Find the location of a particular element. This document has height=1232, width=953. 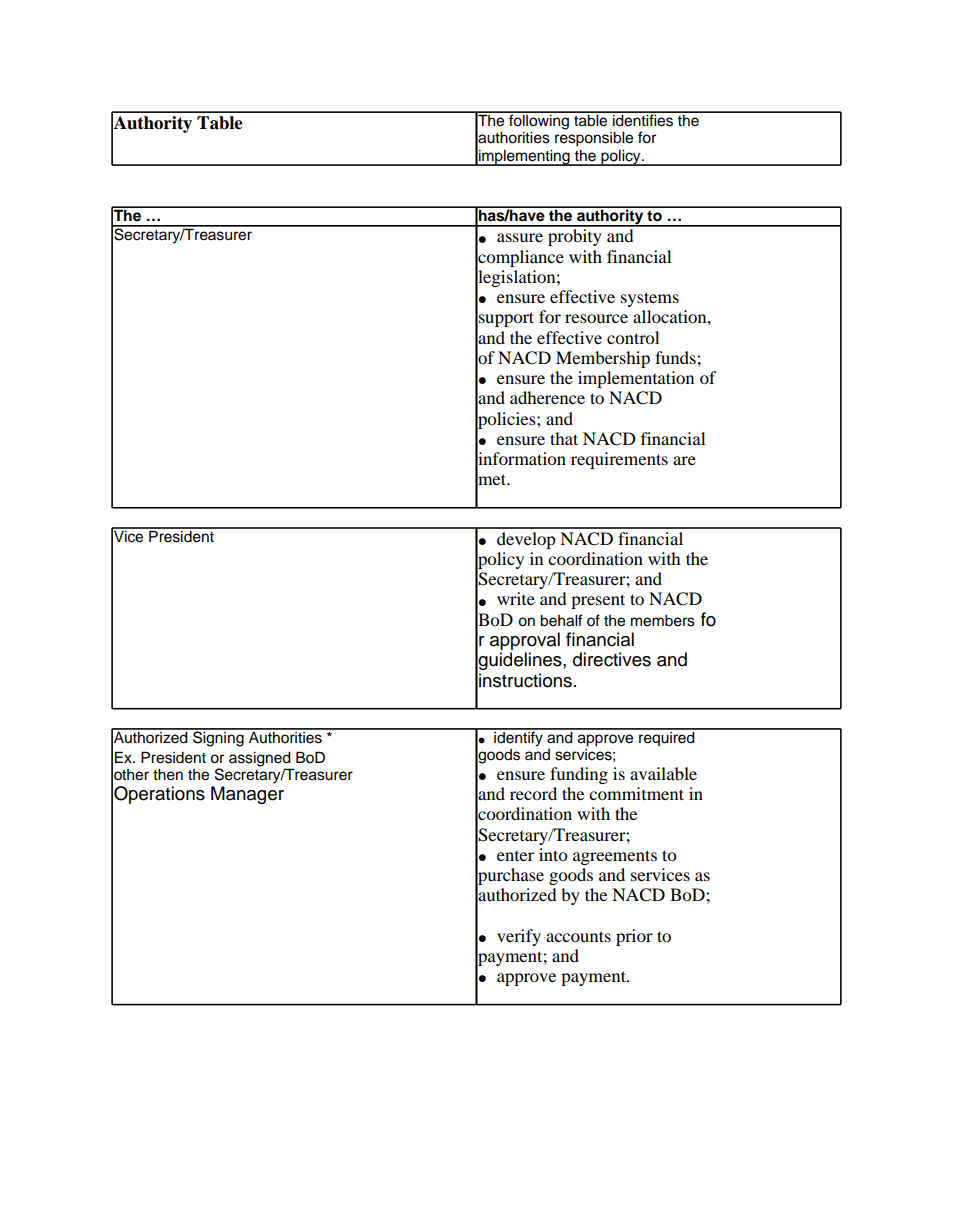

responsible is located at coordinates (594, 139).
